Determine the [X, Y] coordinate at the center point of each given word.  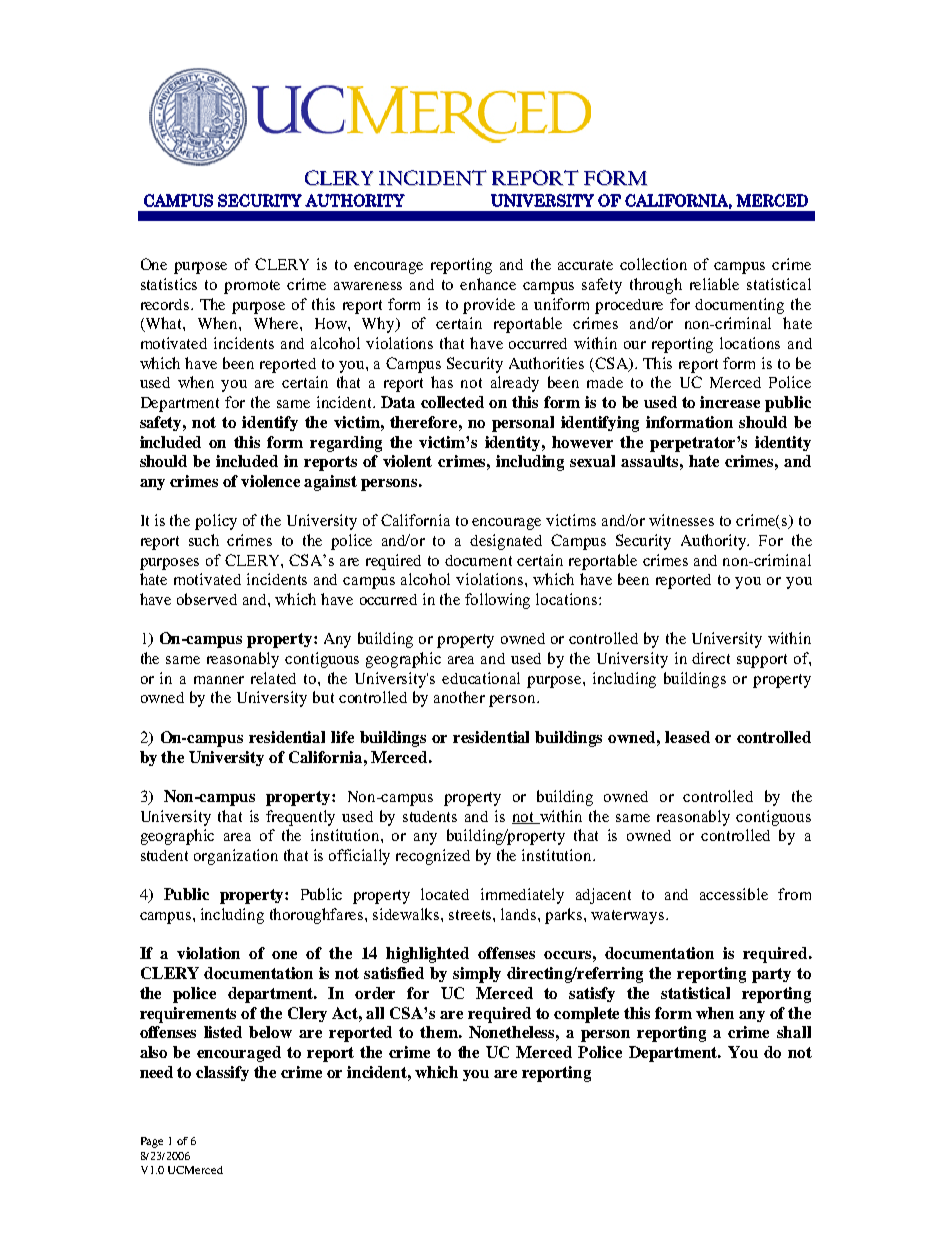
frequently [300, 818]
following [497, 601]
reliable [714, 284]
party [771, 975]
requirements [188, 1015]
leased [687, 737]
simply [477, 975]
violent [407, 461]
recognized [433, 857]
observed [207, 599]
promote [252, 287]
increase [730, 402]
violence [270, 481]
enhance [488, 284]
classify [222, 1073]
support [762, 661]
